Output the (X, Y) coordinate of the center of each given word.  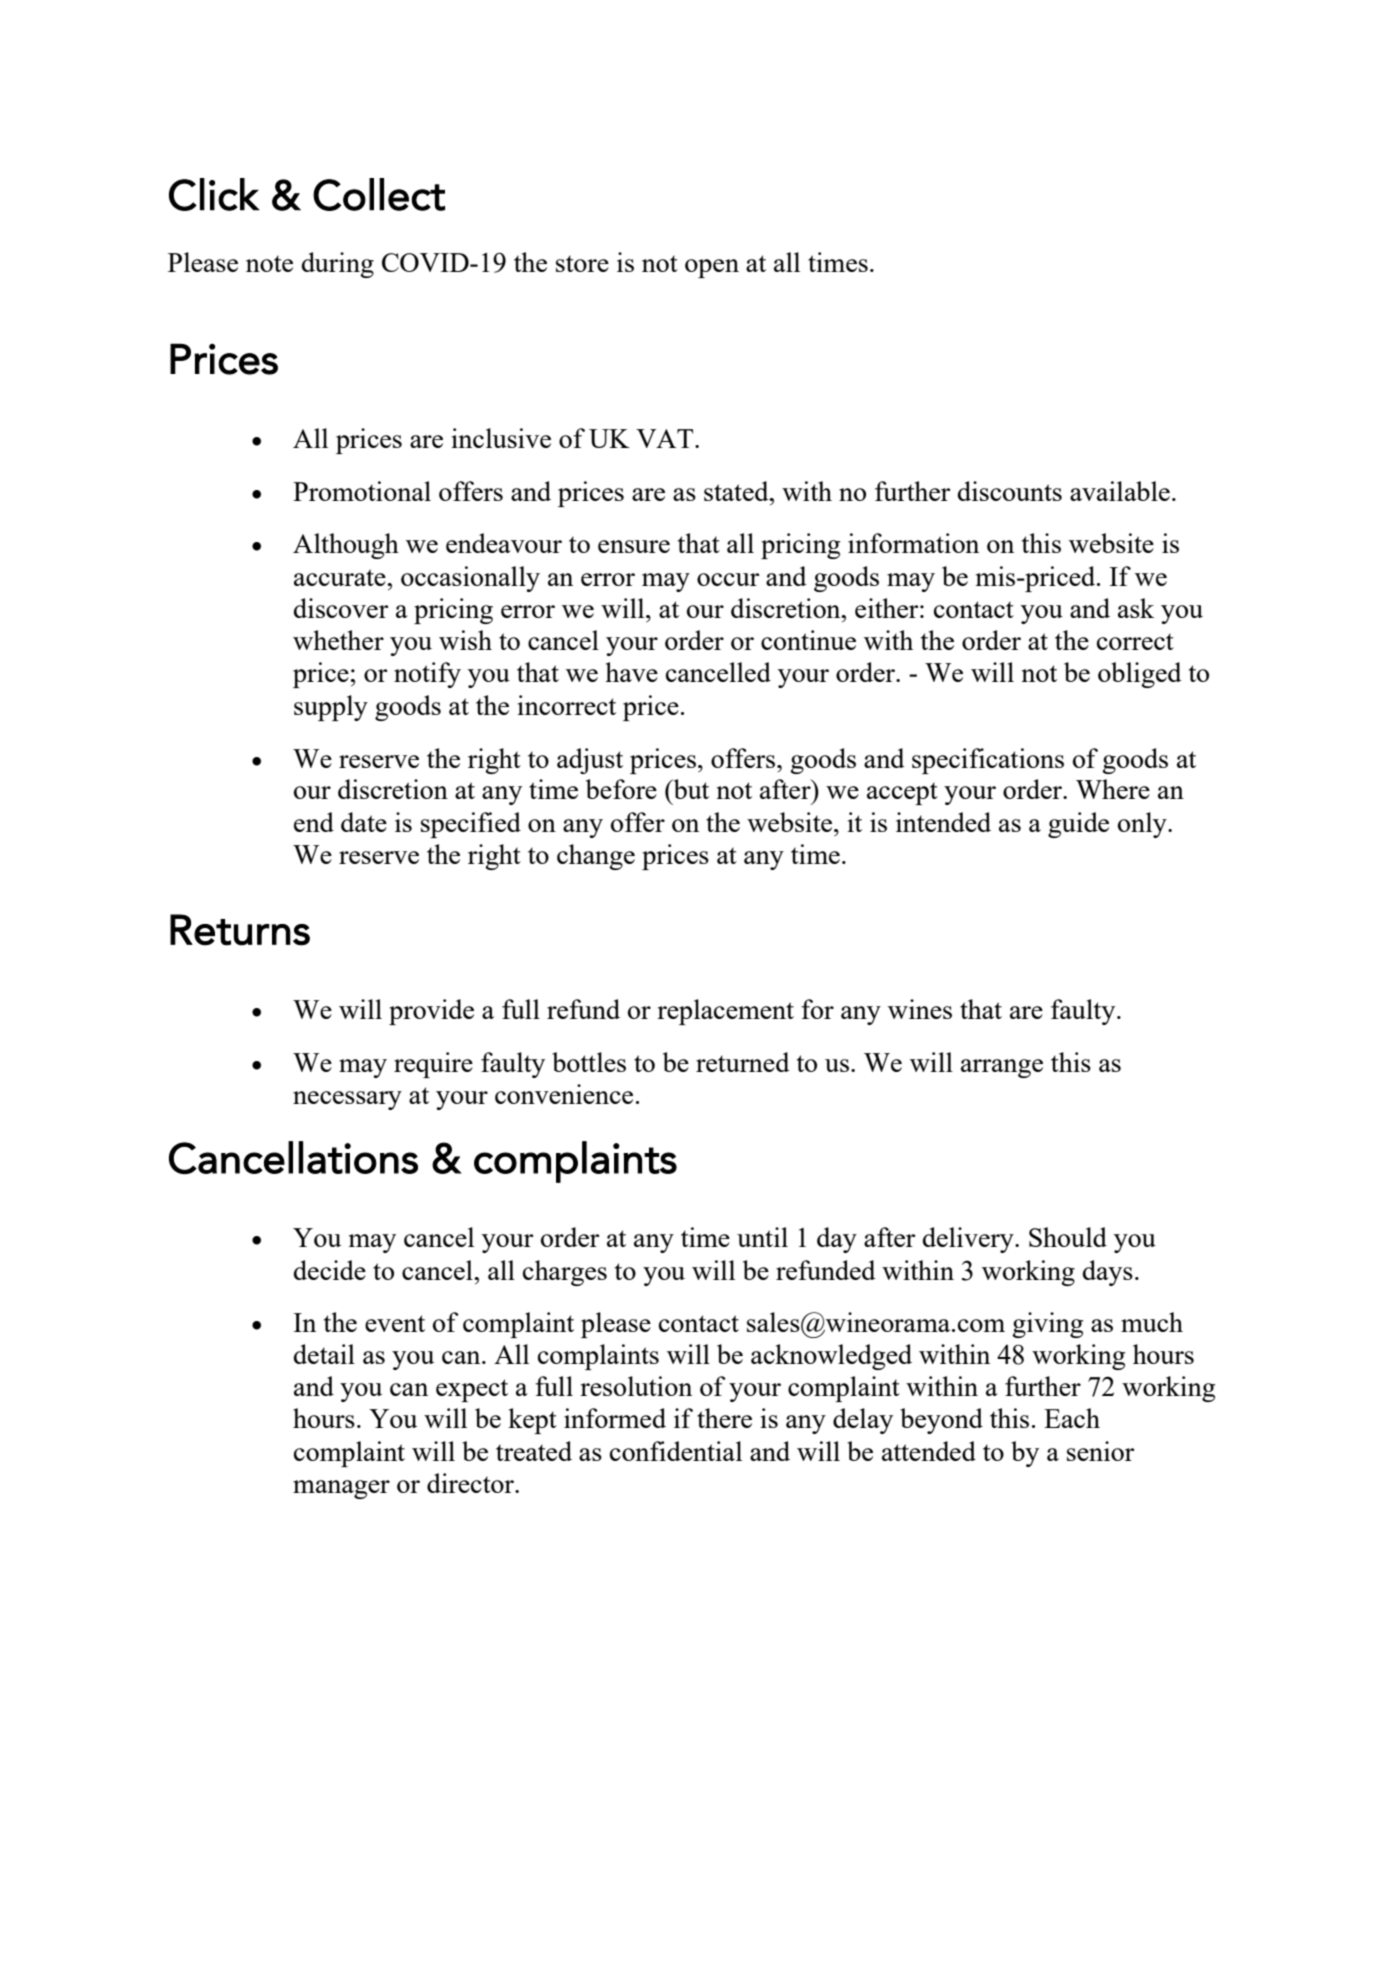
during (338, 265)
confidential (676, 1451)
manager (341, 1489)
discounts (1010, 491)
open (712, 268)
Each (1072, 1418)
